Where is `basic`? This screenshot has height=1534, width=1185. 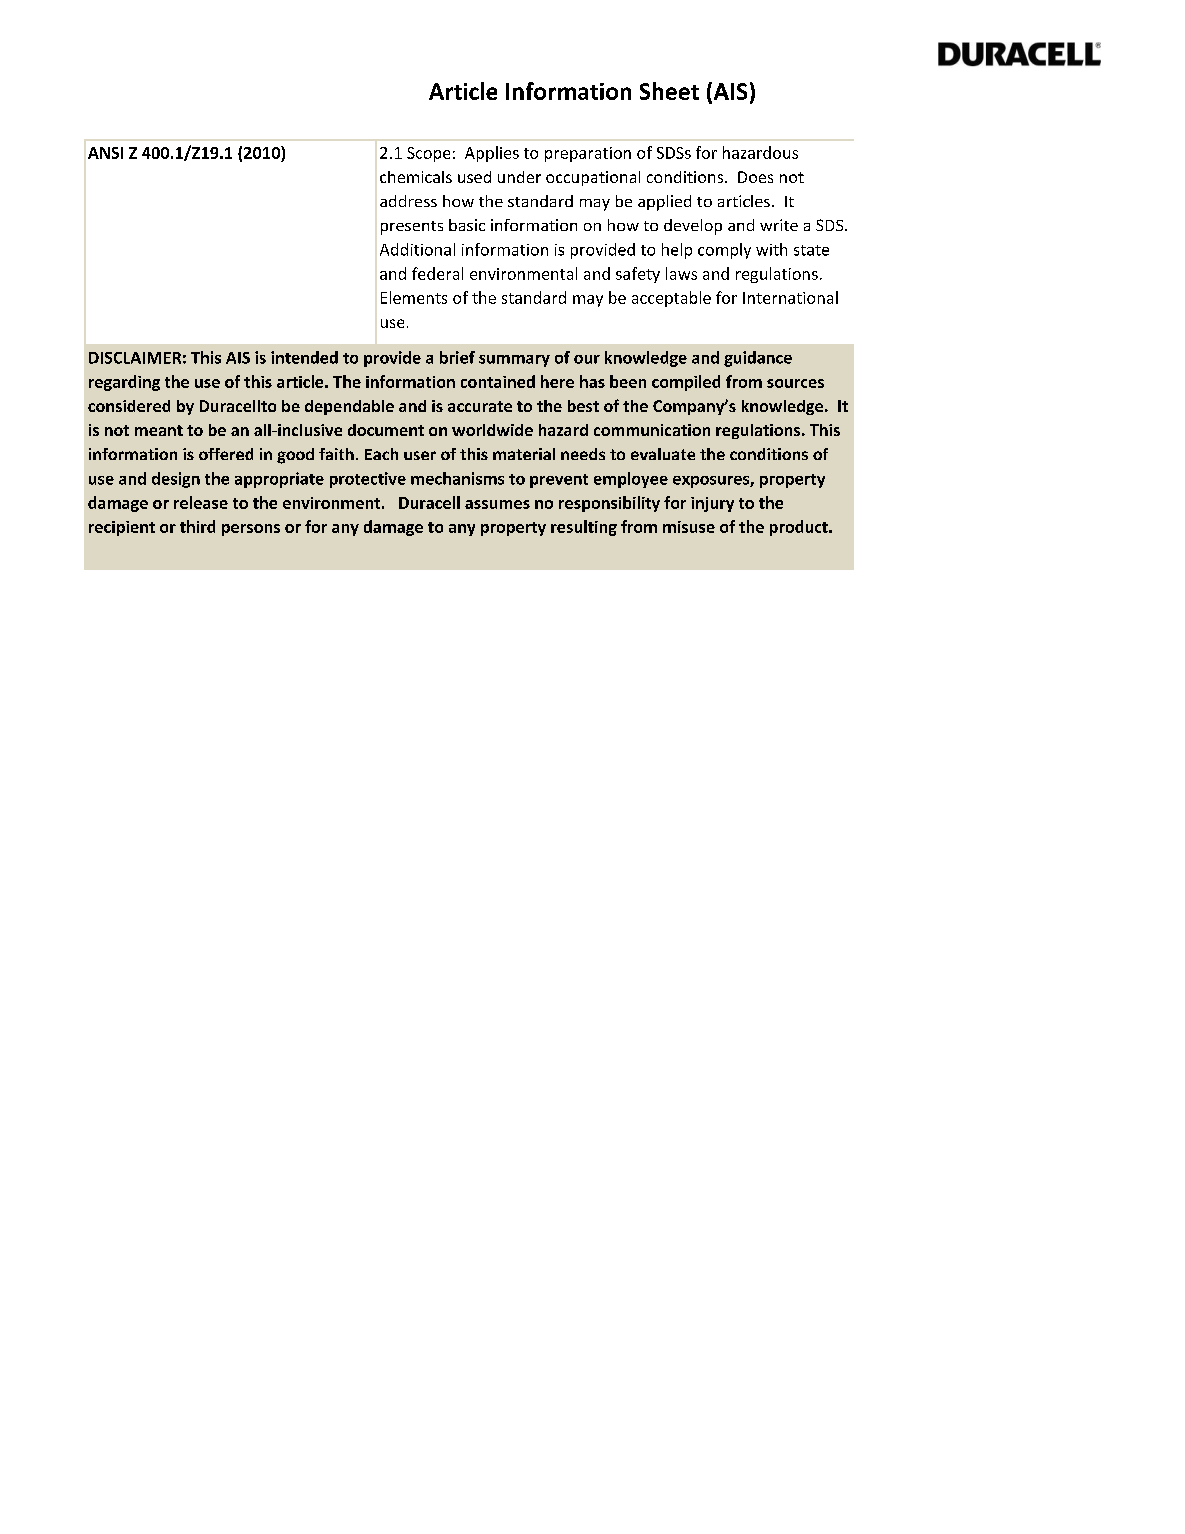
basic is located at coordinates (467, 225).
